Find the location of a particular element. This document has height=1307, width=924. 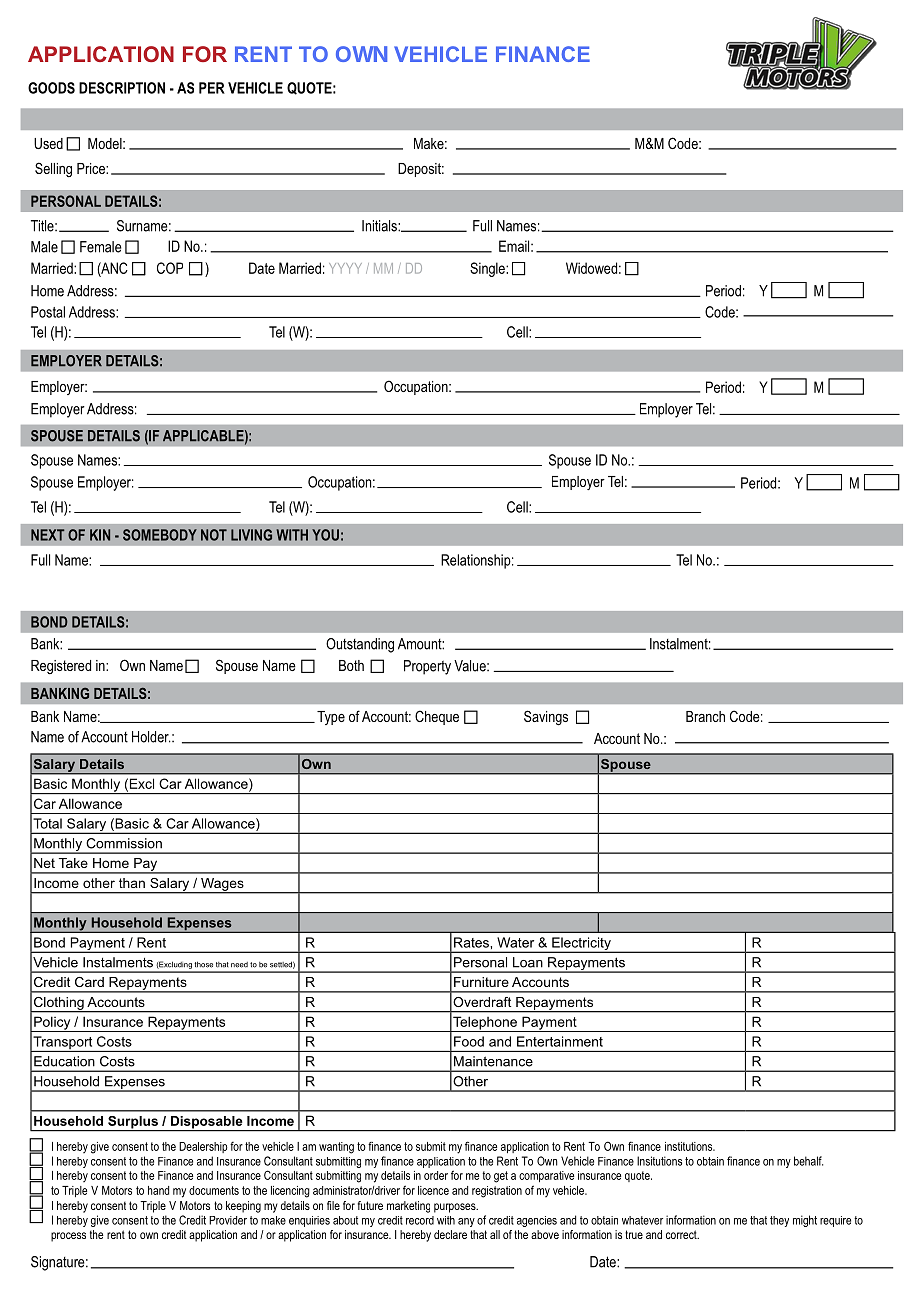

Single is located at coordinates (488, 269).
